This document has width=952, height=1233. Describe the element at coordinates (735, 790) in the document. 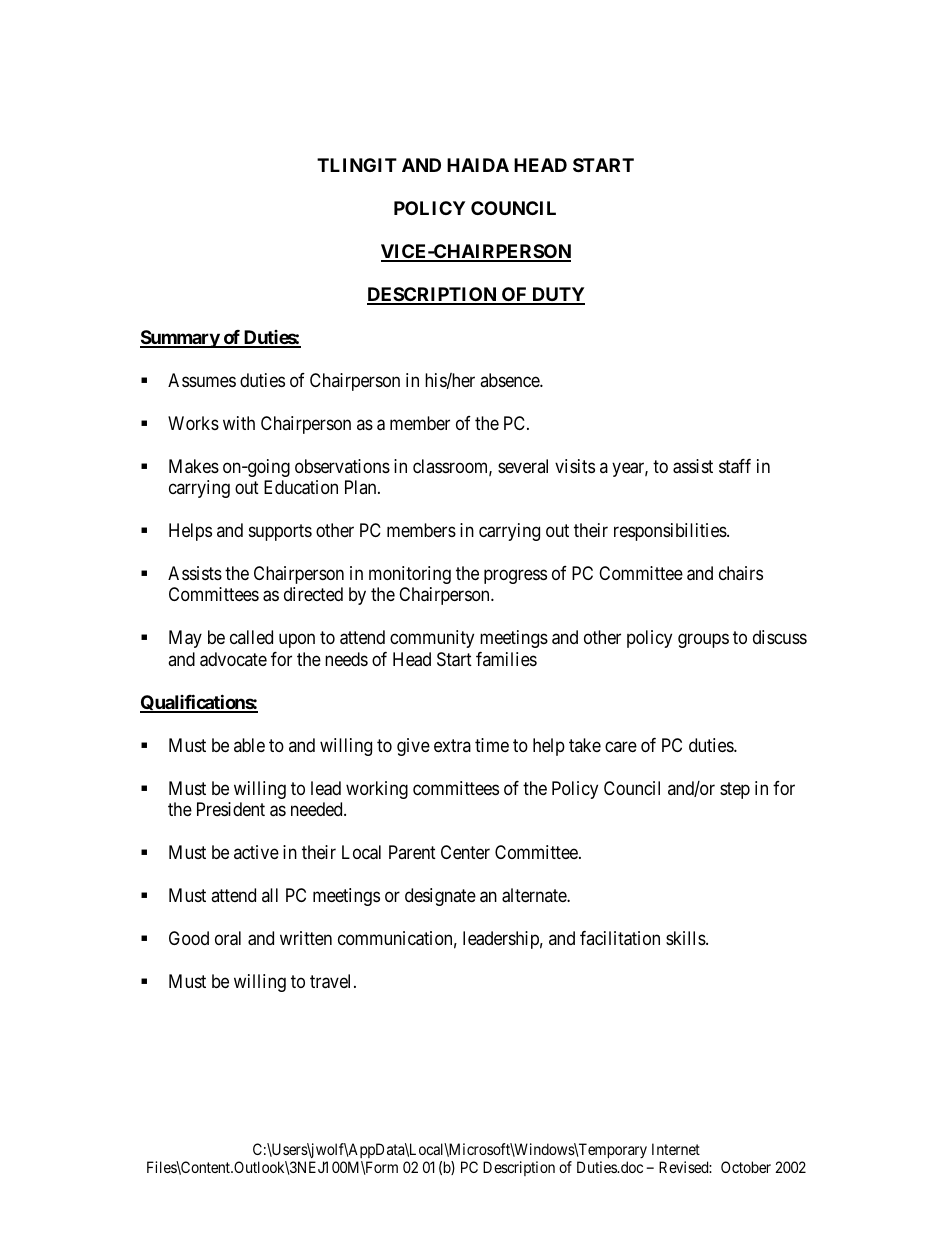

I see `step` at that location.
